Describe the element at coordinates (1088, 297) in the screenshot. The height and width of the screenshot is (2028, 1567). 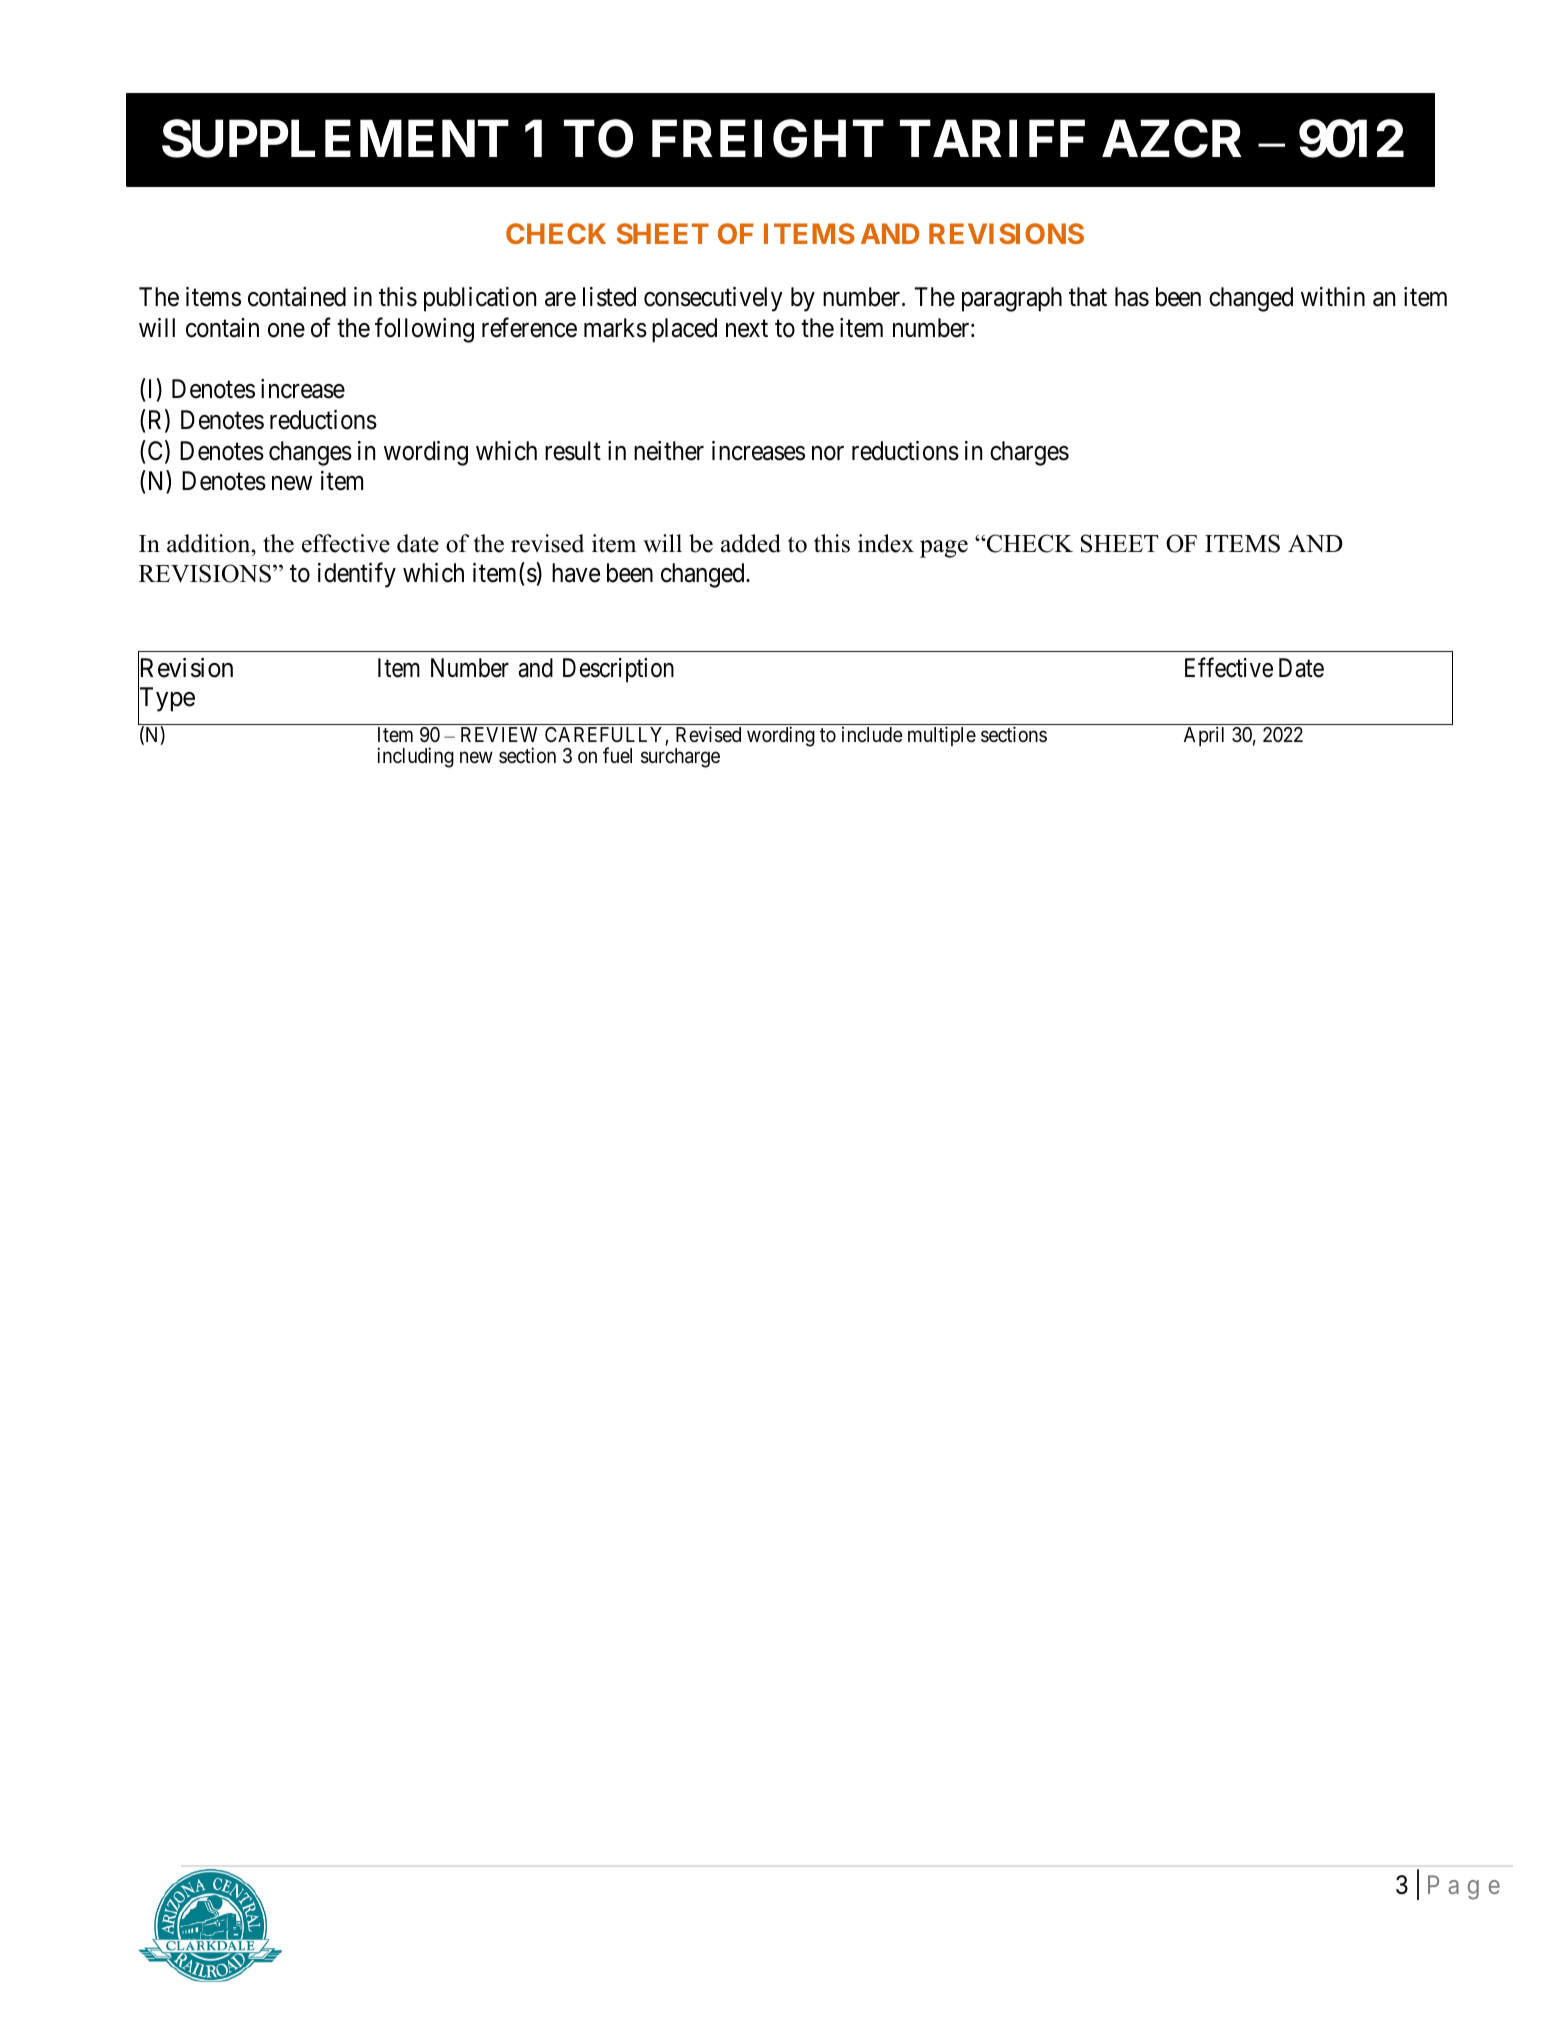
I see `that` at that location.
